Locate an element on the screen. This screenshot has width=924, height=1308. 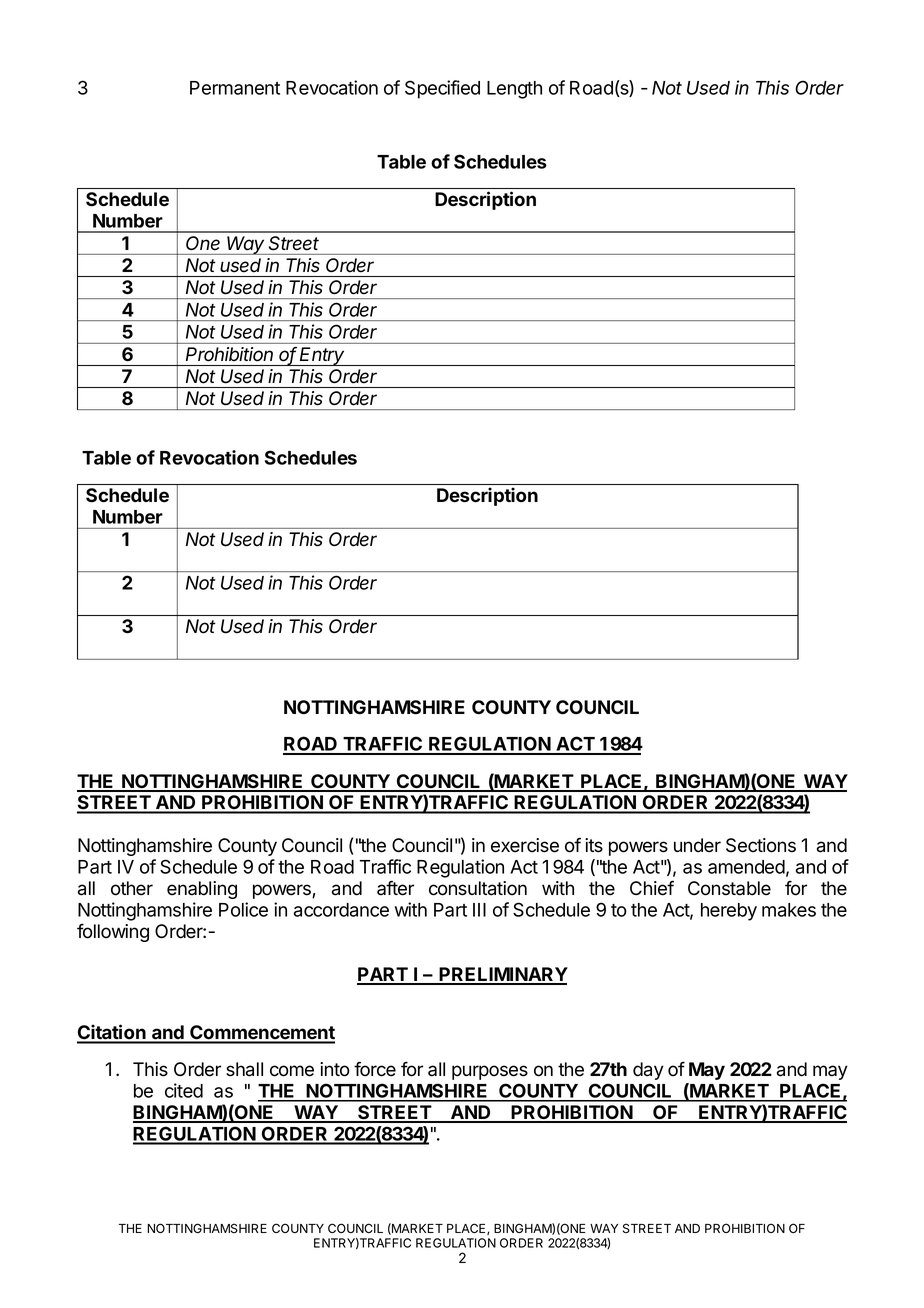
cited is located at coordinates (184, 1090).
